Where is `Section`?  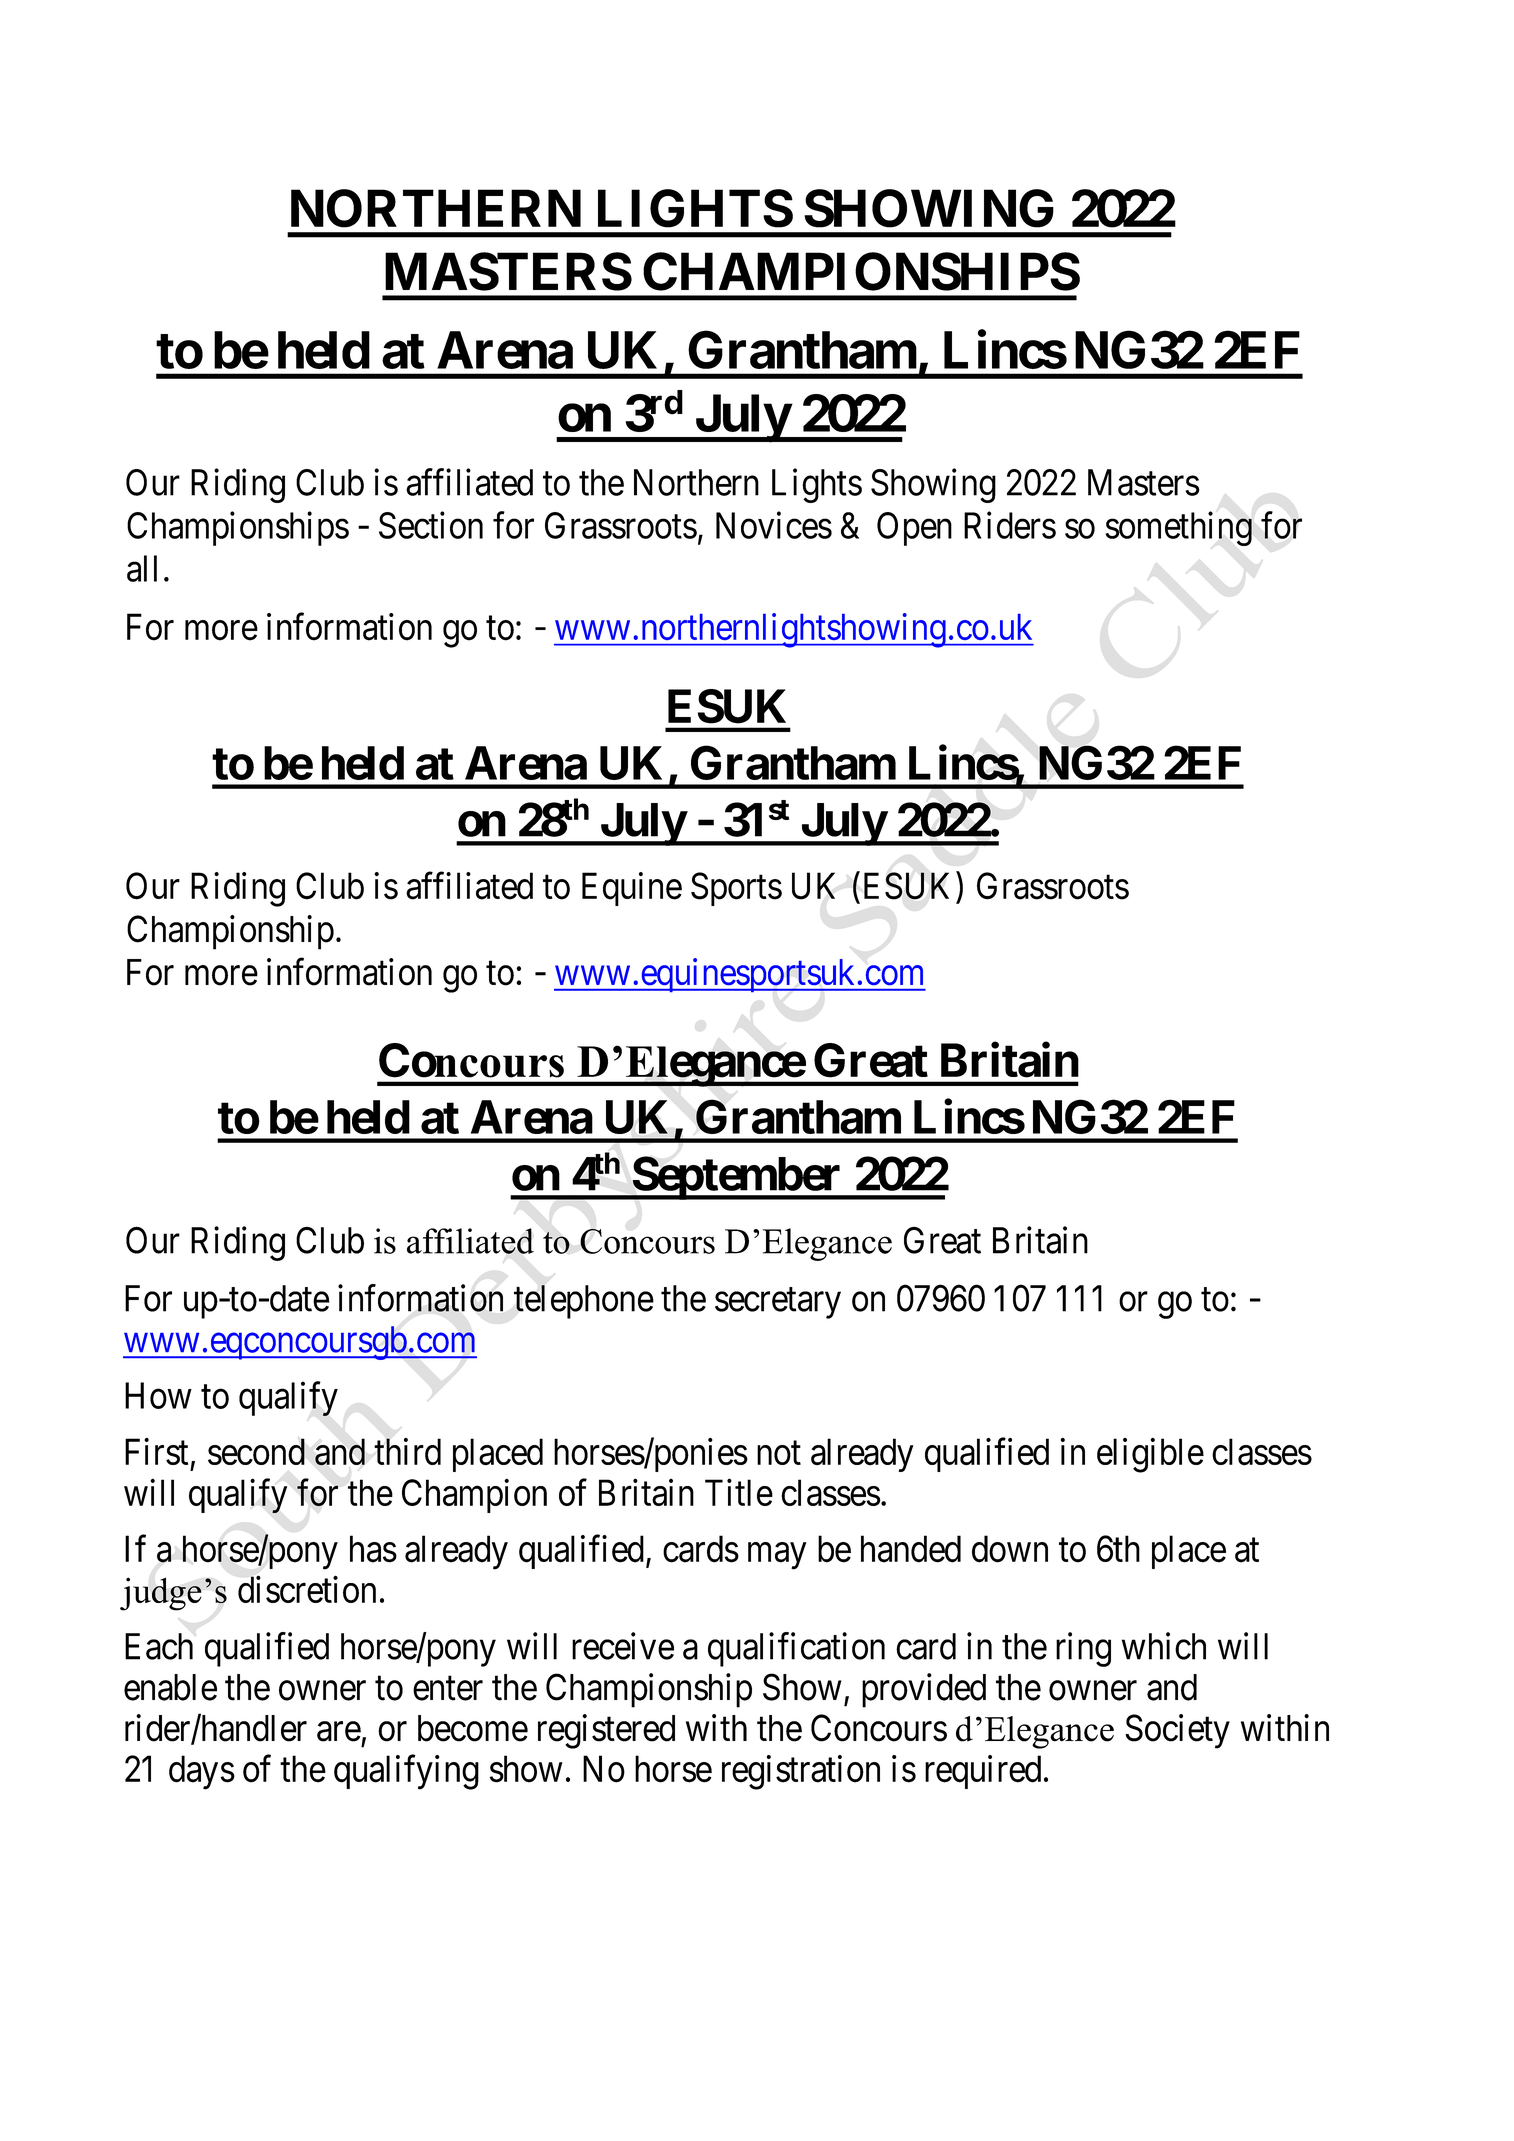 Section is located at coordinates (431, 525).
